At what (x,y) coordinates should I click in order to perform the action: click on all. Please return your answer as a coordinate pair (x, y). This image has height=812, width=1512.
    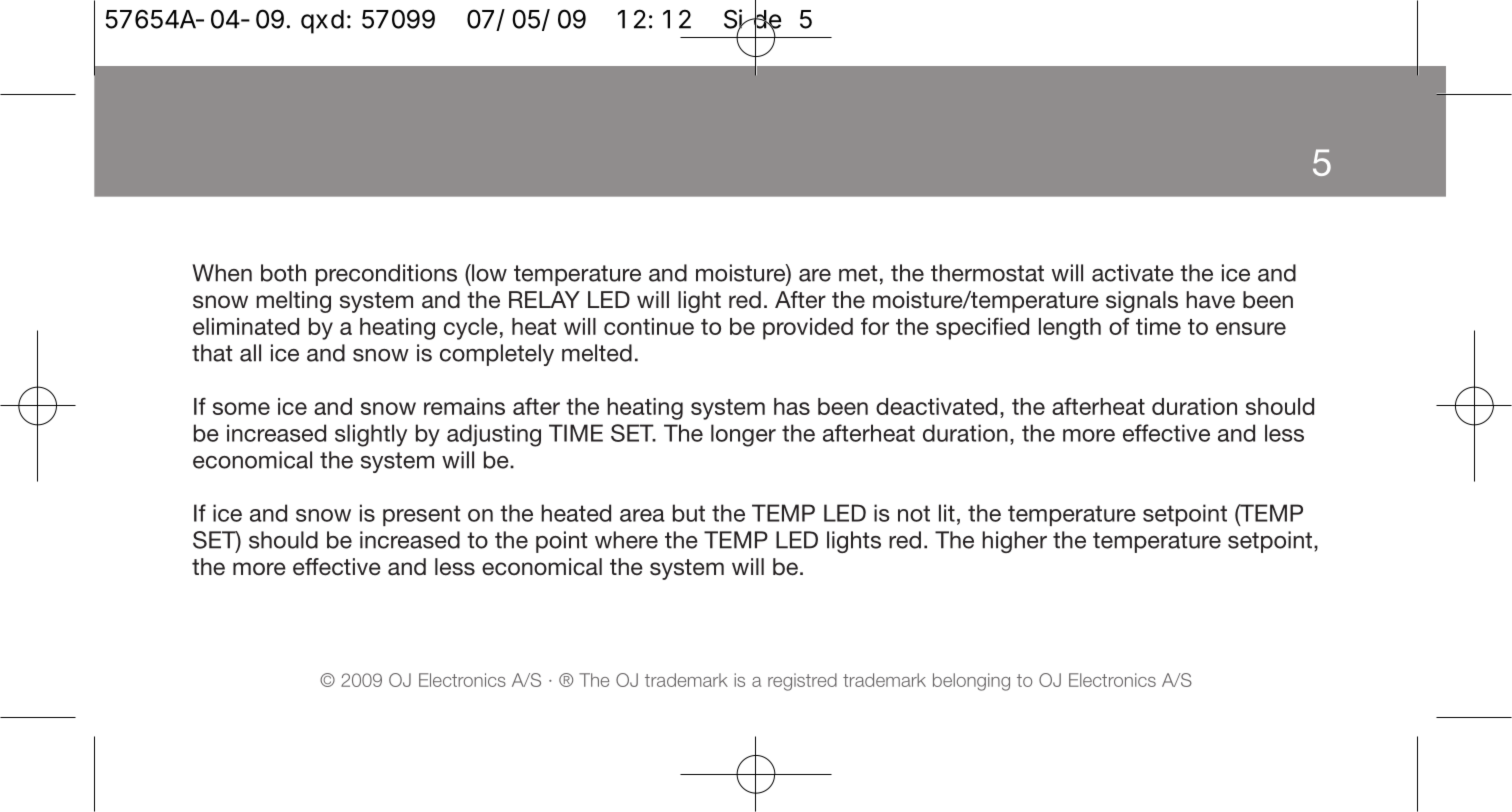
    Looking at the image, I should click on (250, 353).
